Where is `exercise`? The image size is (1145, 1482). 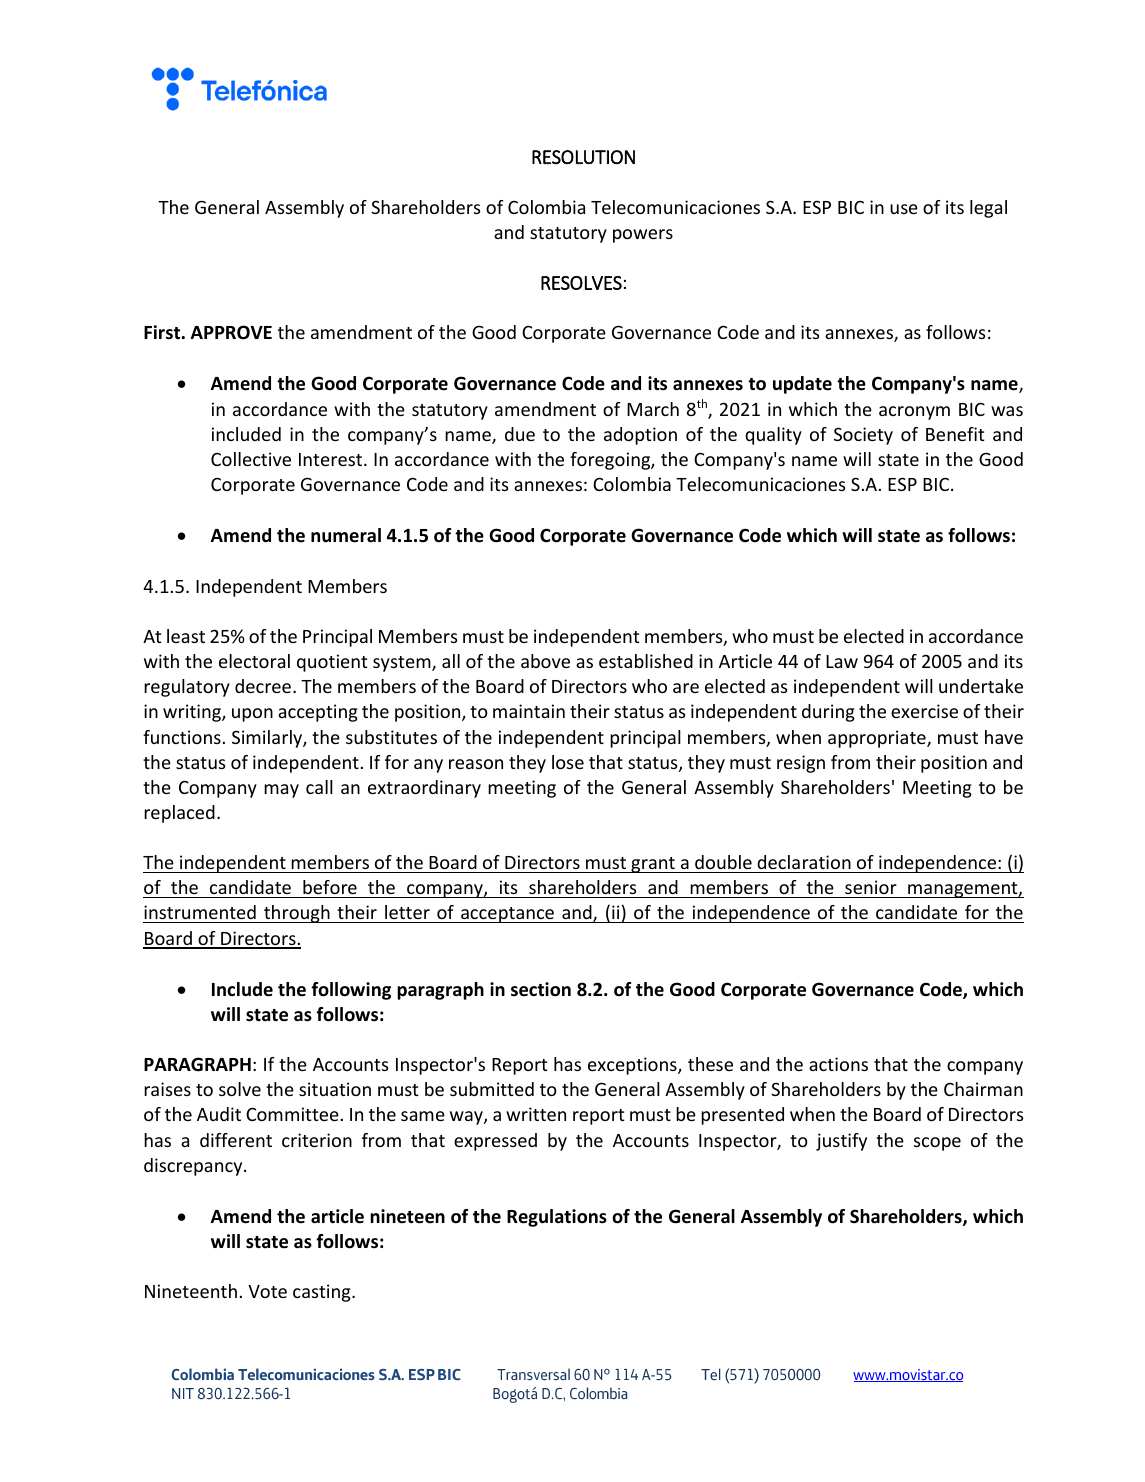 exercise is located at coordinates (924, 711).
